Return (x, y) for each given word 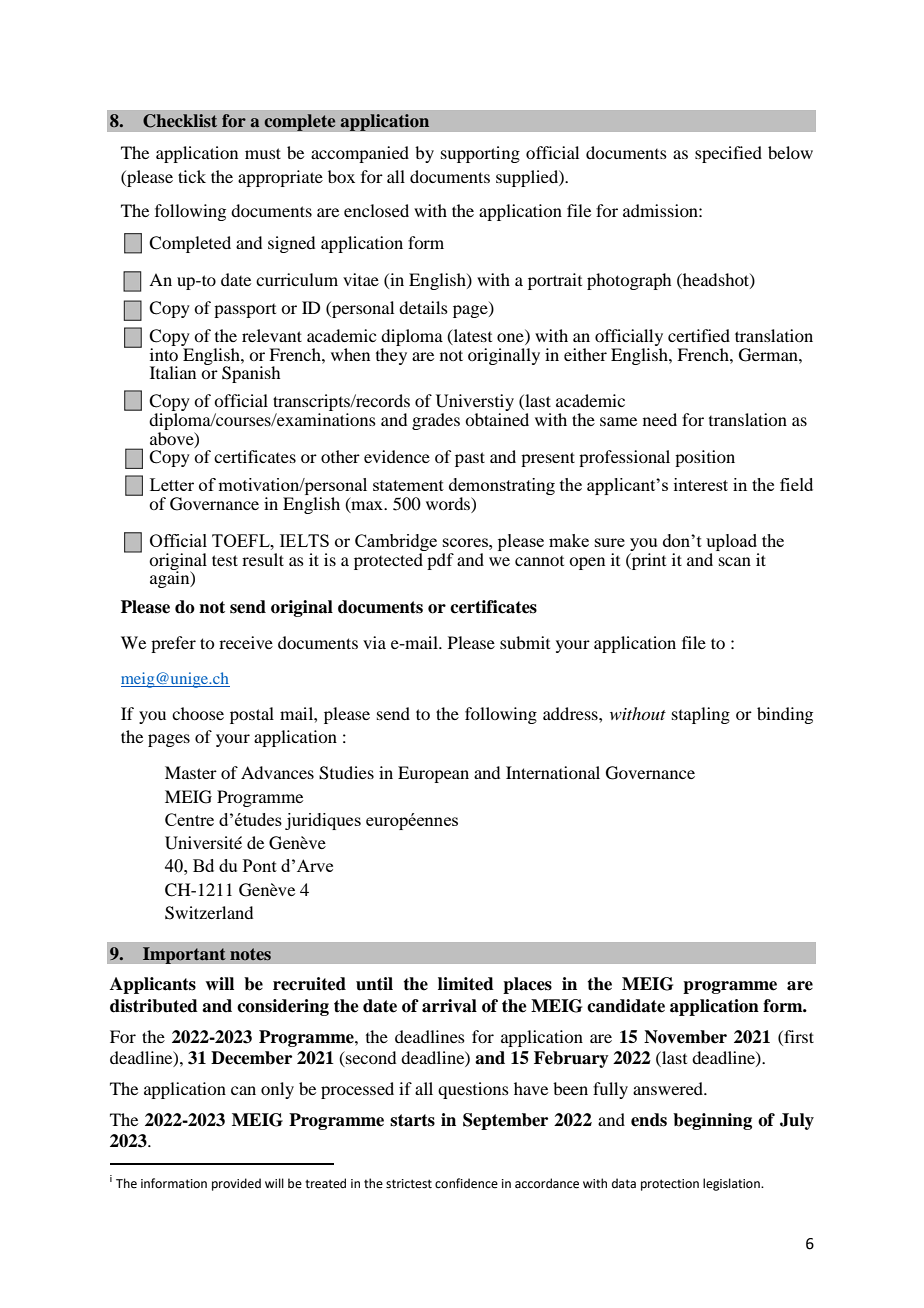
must (263, 153)
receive (246, 642)
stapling (701, 715)
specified (728, 154)
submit (525, 642)
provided (236, 1184)
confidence (466, 1183)
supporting (480, 154)
